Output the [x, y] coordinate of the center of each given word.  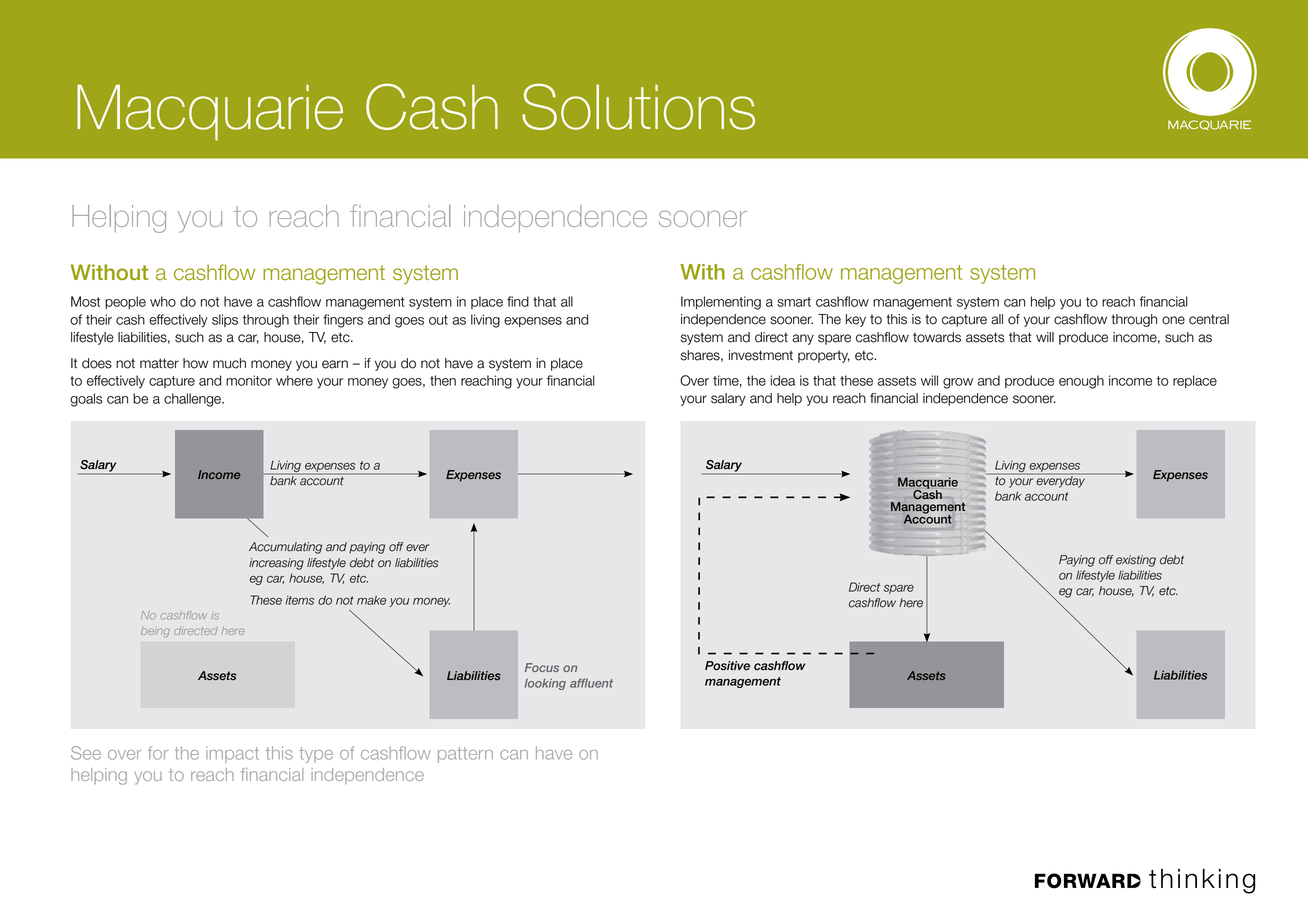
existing [1136, 561]
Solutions [638, 106]
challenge [193, 400]
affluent [591, 683]
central [1209, 319]
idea [783, 380]
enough [1081, 382]
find [518, 301]
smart [794, 302]
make [371, 600]
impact [232, 754]
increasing [276, 564]
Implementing [721, 303]
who [163, 301]
